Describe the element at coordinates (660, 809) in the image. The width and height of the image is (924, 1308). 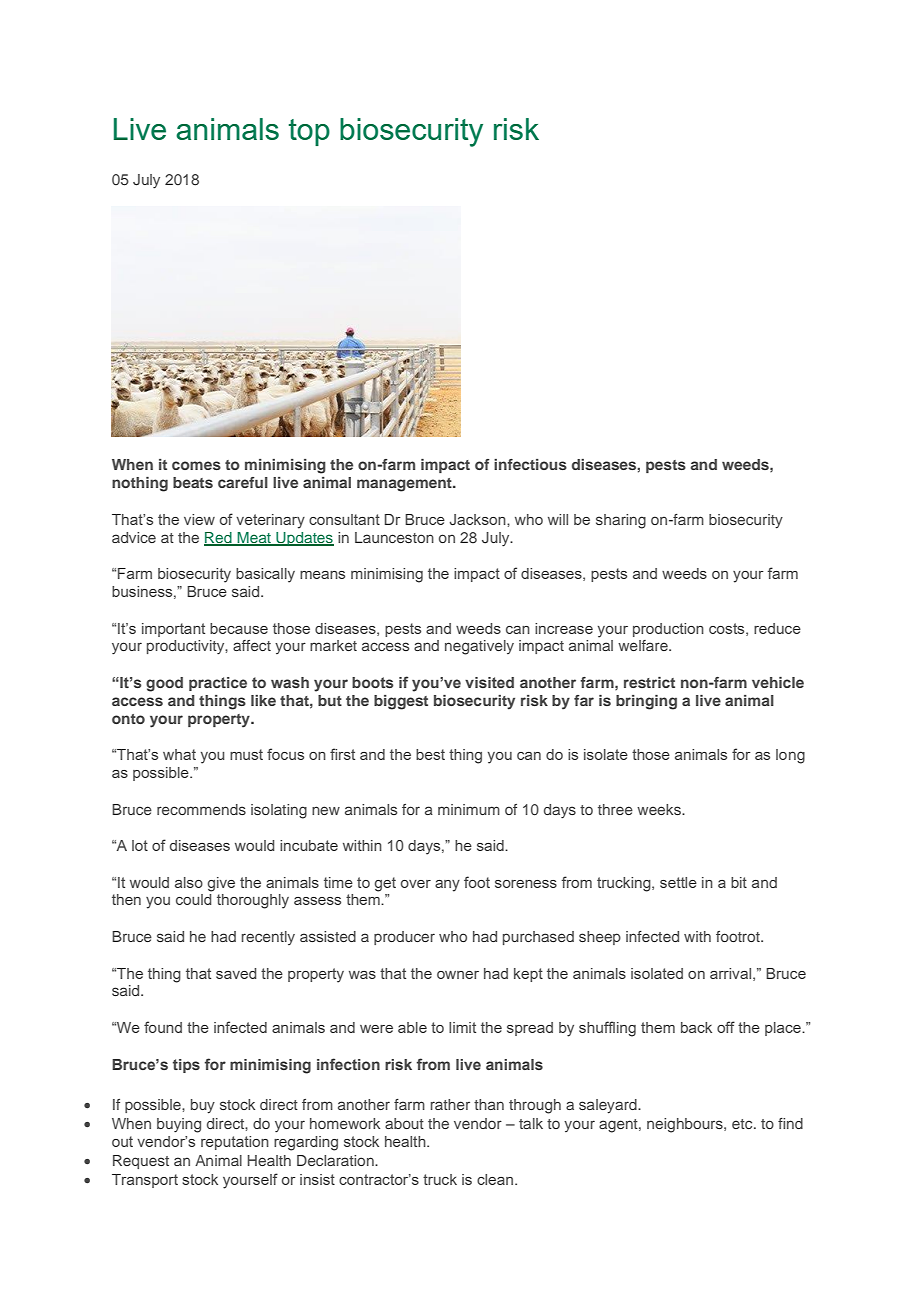
I see `weeks` at that location.
